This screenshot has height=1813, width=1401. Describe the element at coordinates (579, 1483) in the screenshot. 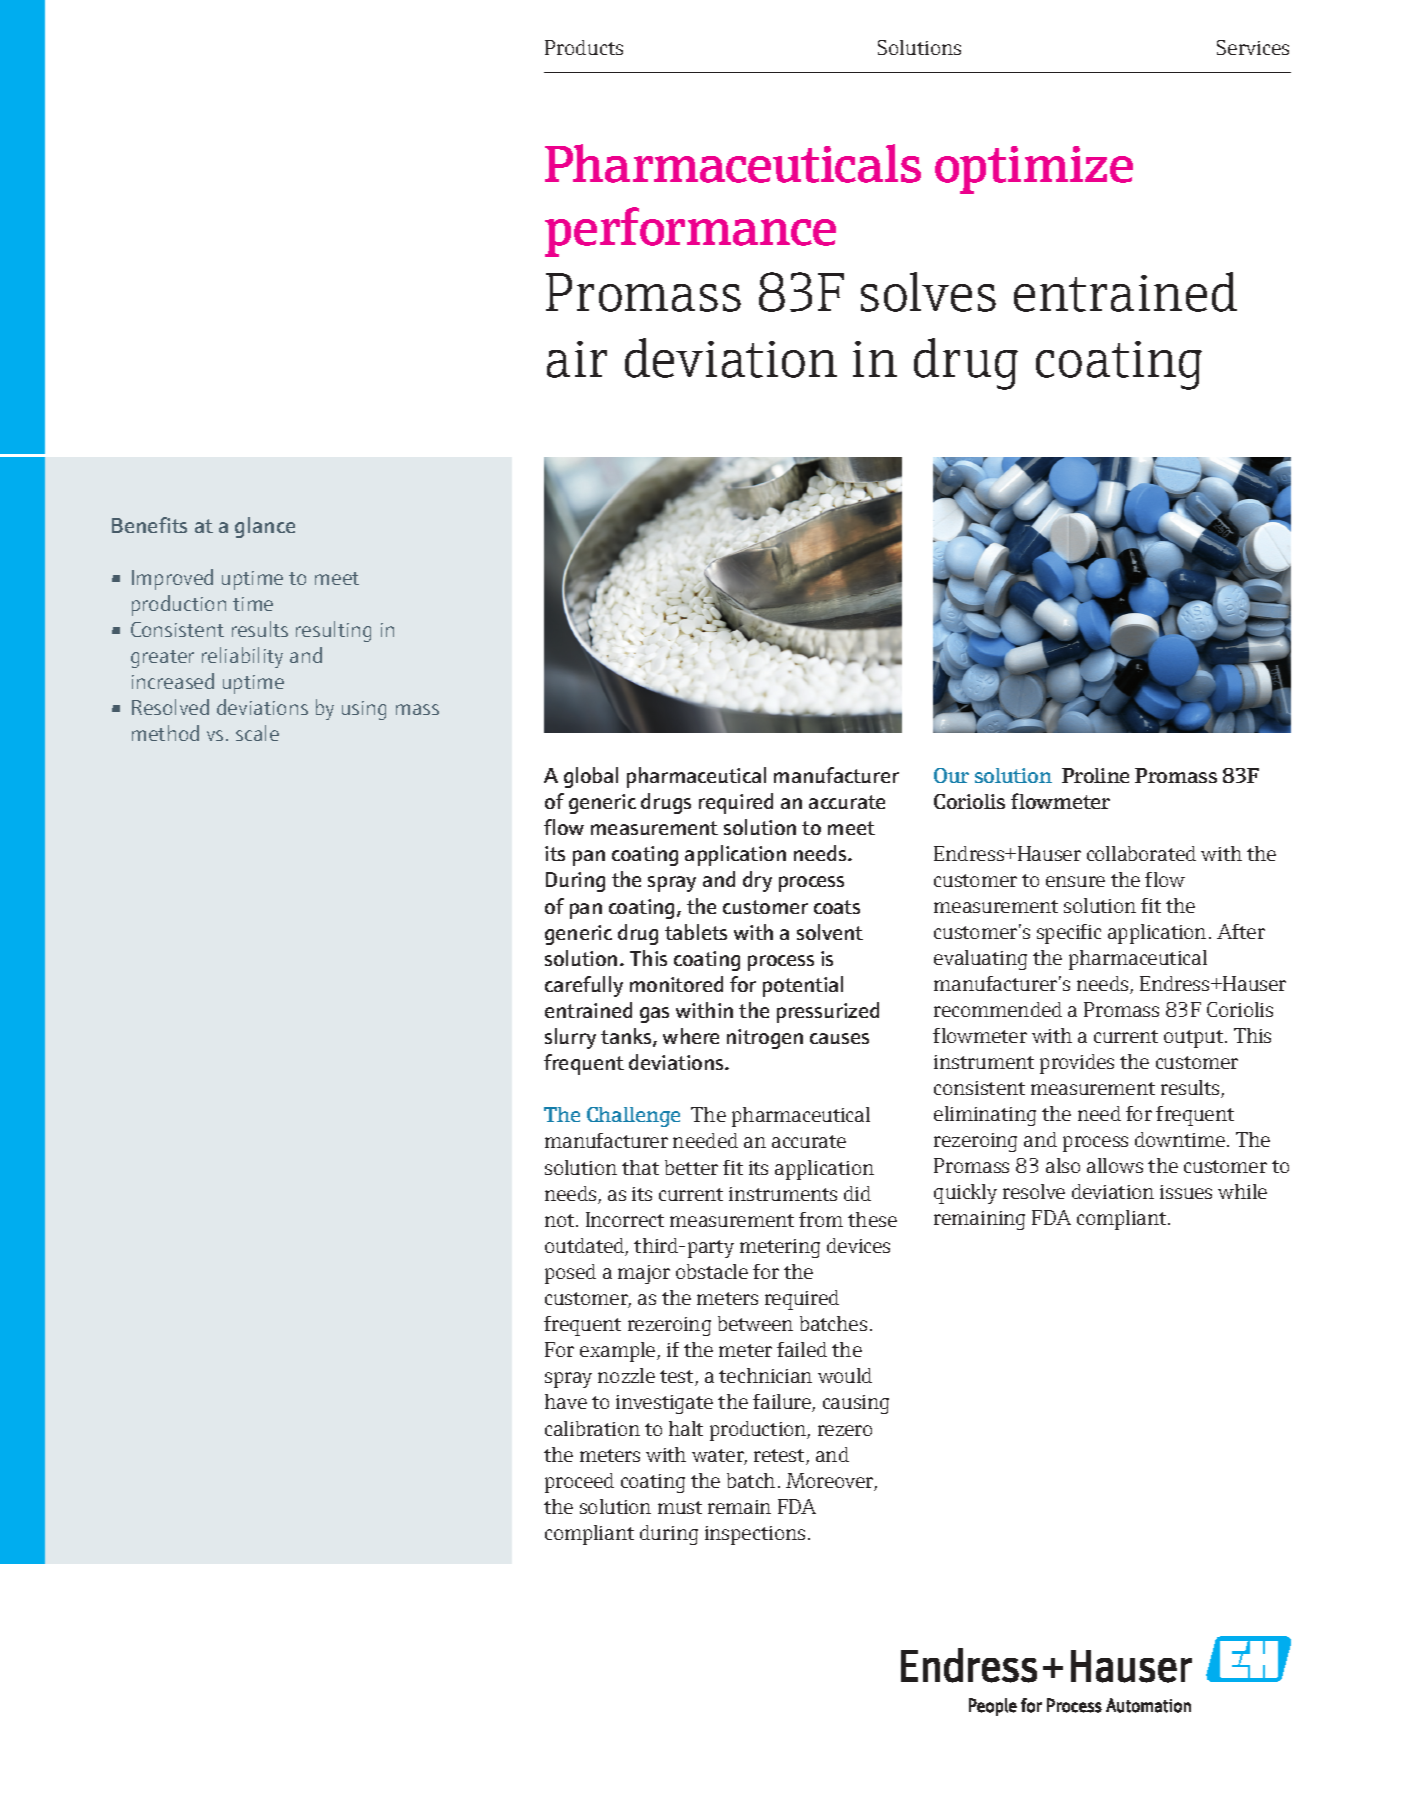

I see `proceed` at that location.
